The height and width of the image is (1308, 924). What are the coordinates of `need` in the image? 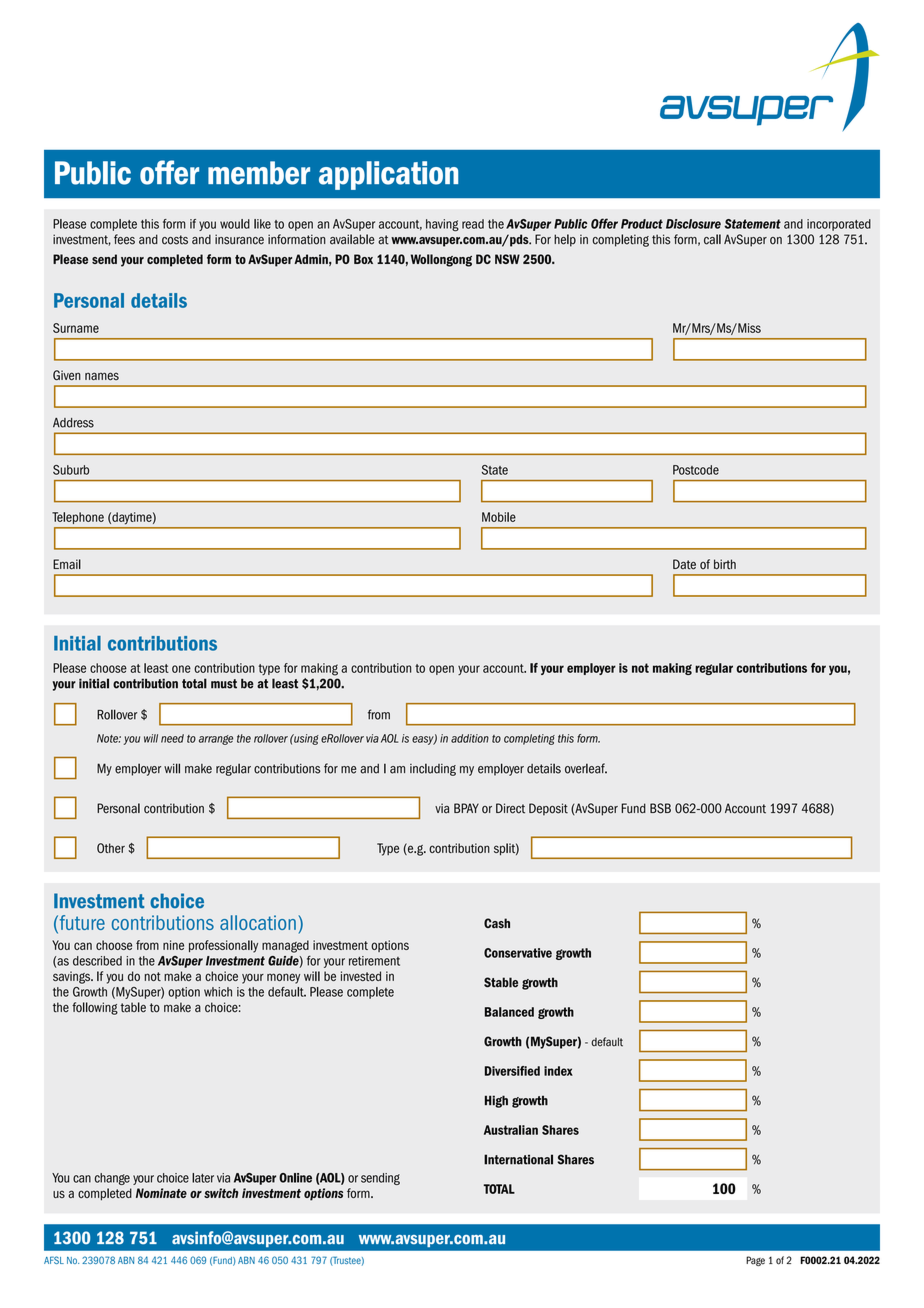 It's located at (172, 738).
